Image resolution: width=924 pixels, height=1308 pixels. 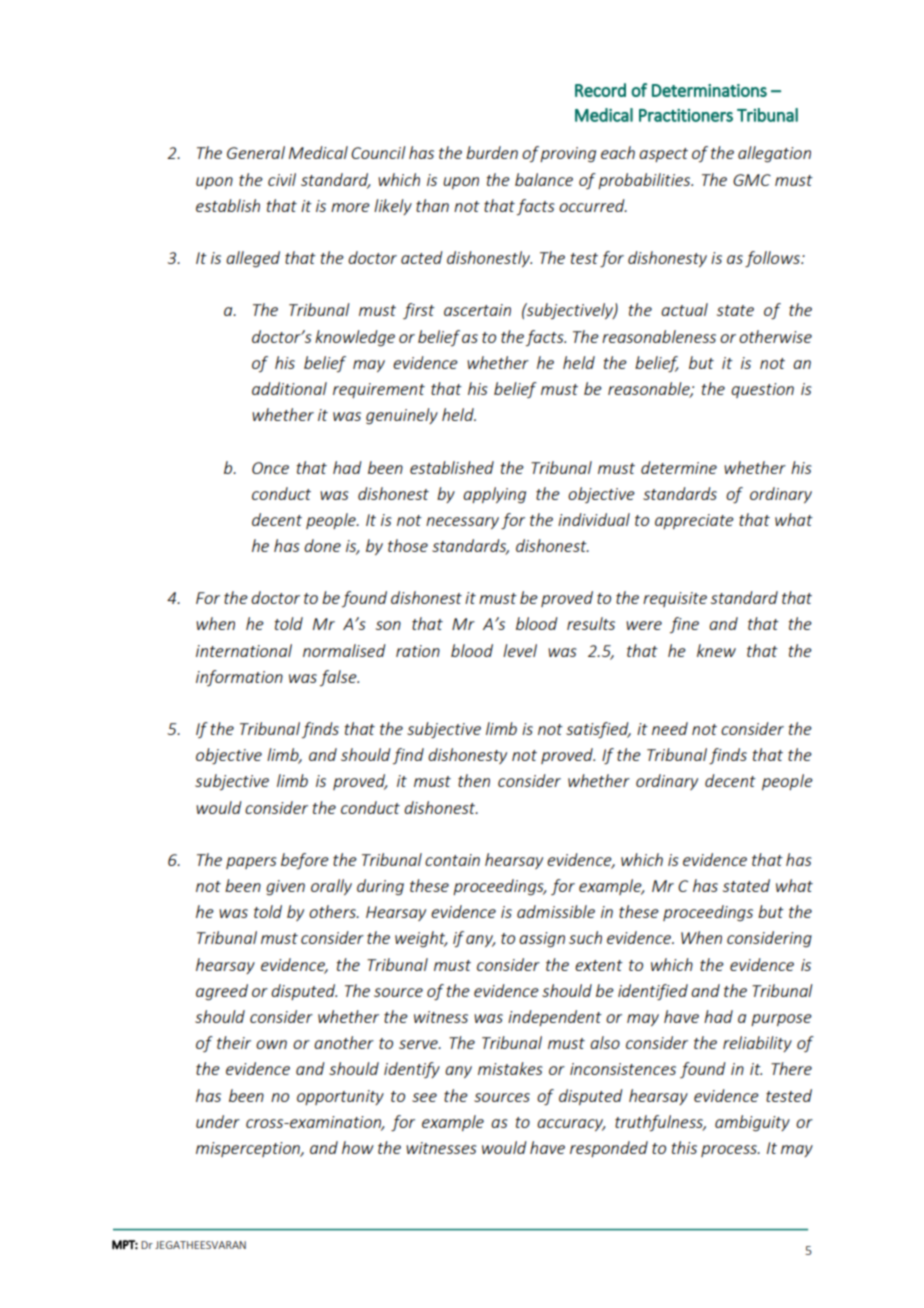 I want to click on knew, so click(x=716, y=650).
